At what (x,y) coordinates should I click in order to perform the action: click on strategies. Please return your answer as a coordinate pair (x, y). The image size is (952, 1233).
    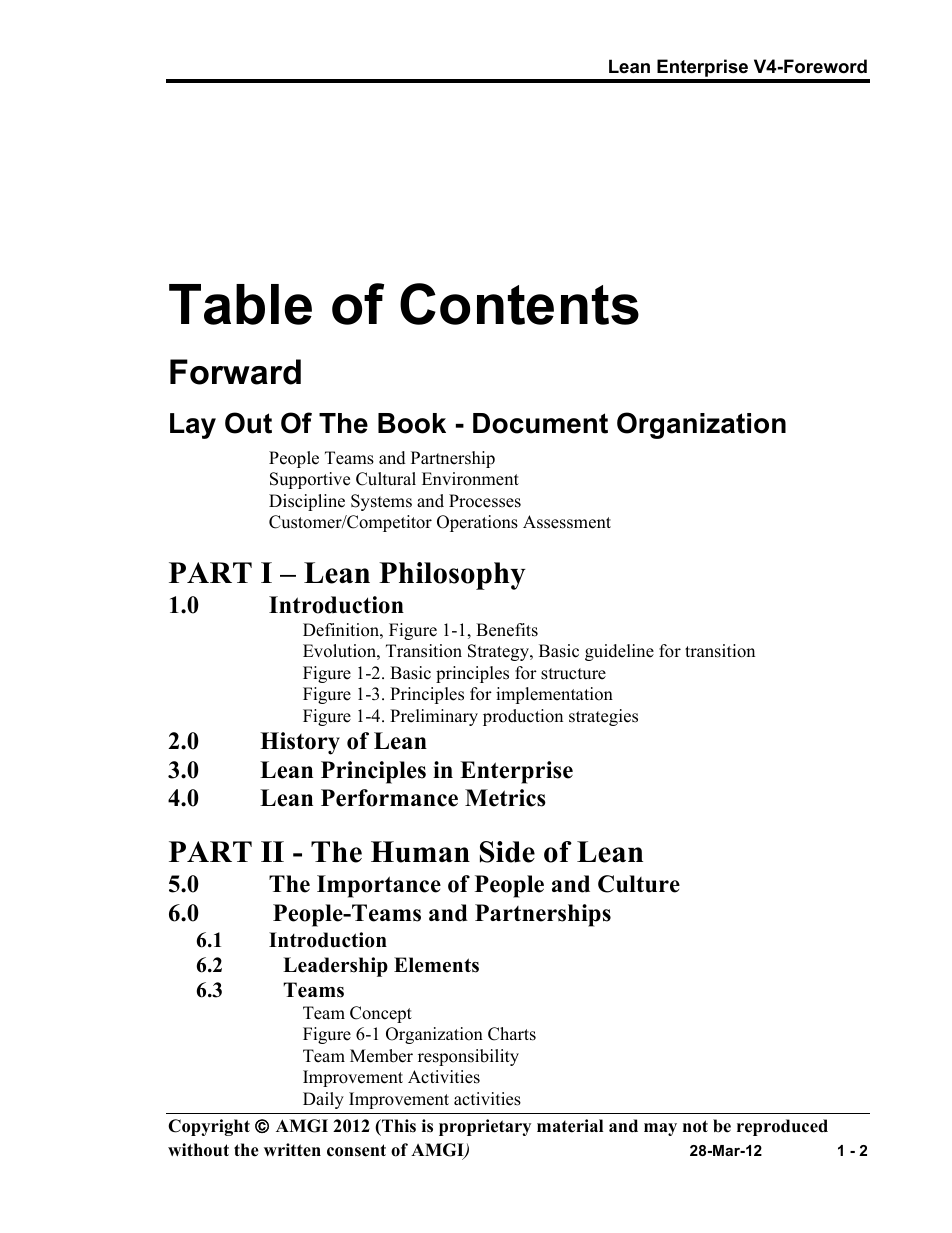
    Looking at the image, I should click on (603, 717).
